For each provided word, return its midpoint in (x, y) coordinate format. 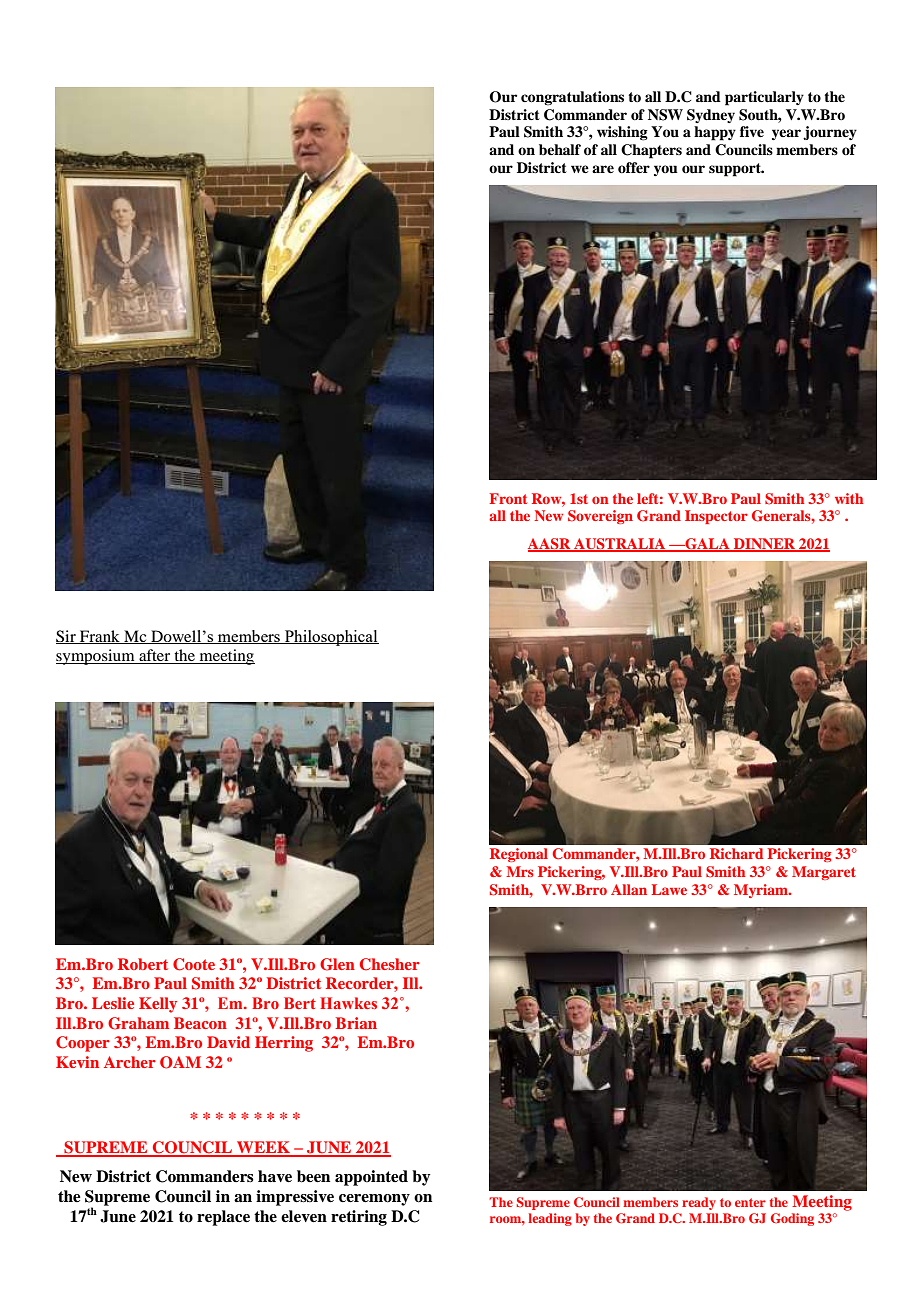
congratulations (572, 98)
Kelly (158, 1005)
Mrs (520, 871)
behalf (560, 149)
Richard (736, 853)
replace (223, 1218)
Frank (100, 637)
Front (508, 498)
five (752, 131)
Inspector (716, 517)
